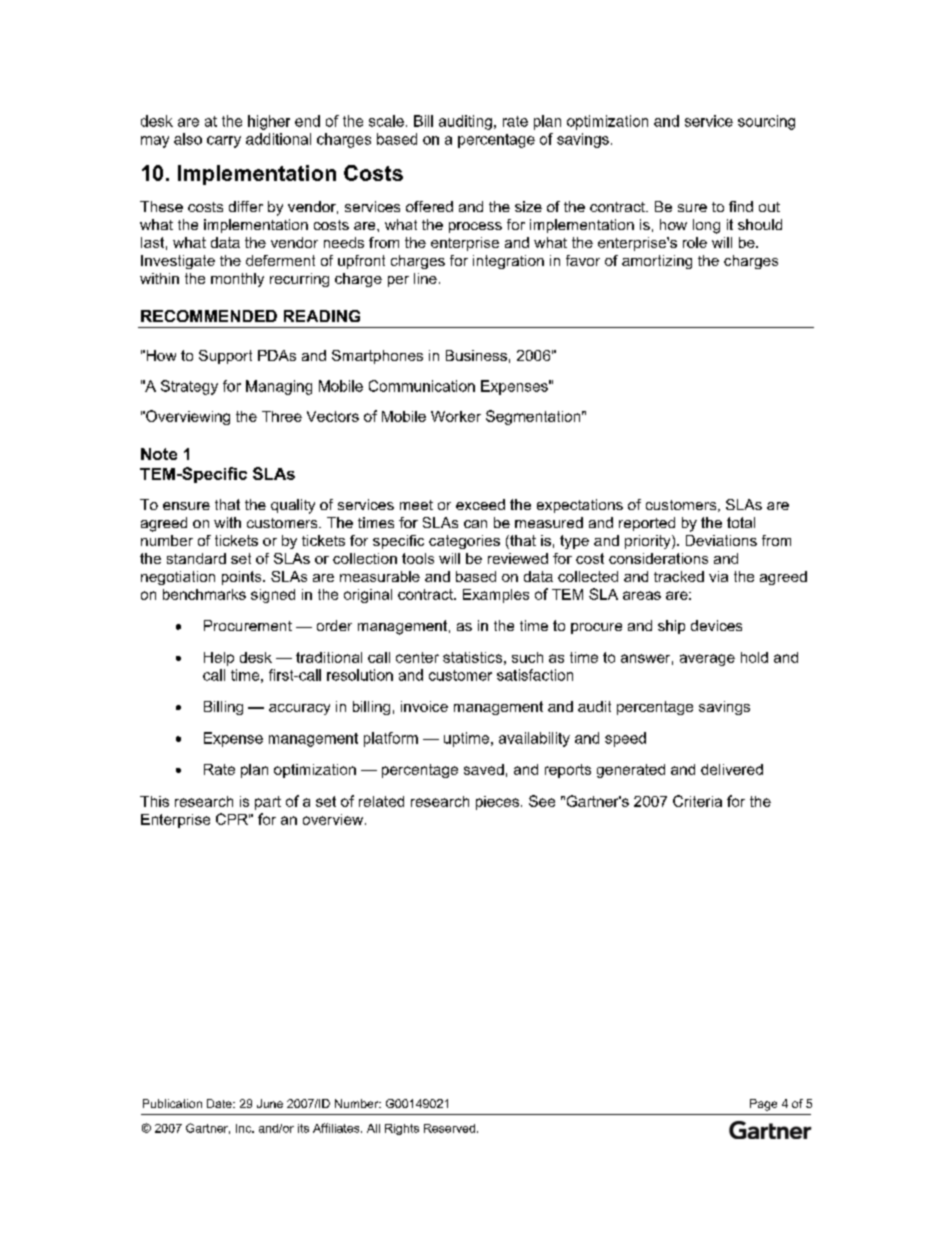  I want to click on Page, so click(763, 1105).
